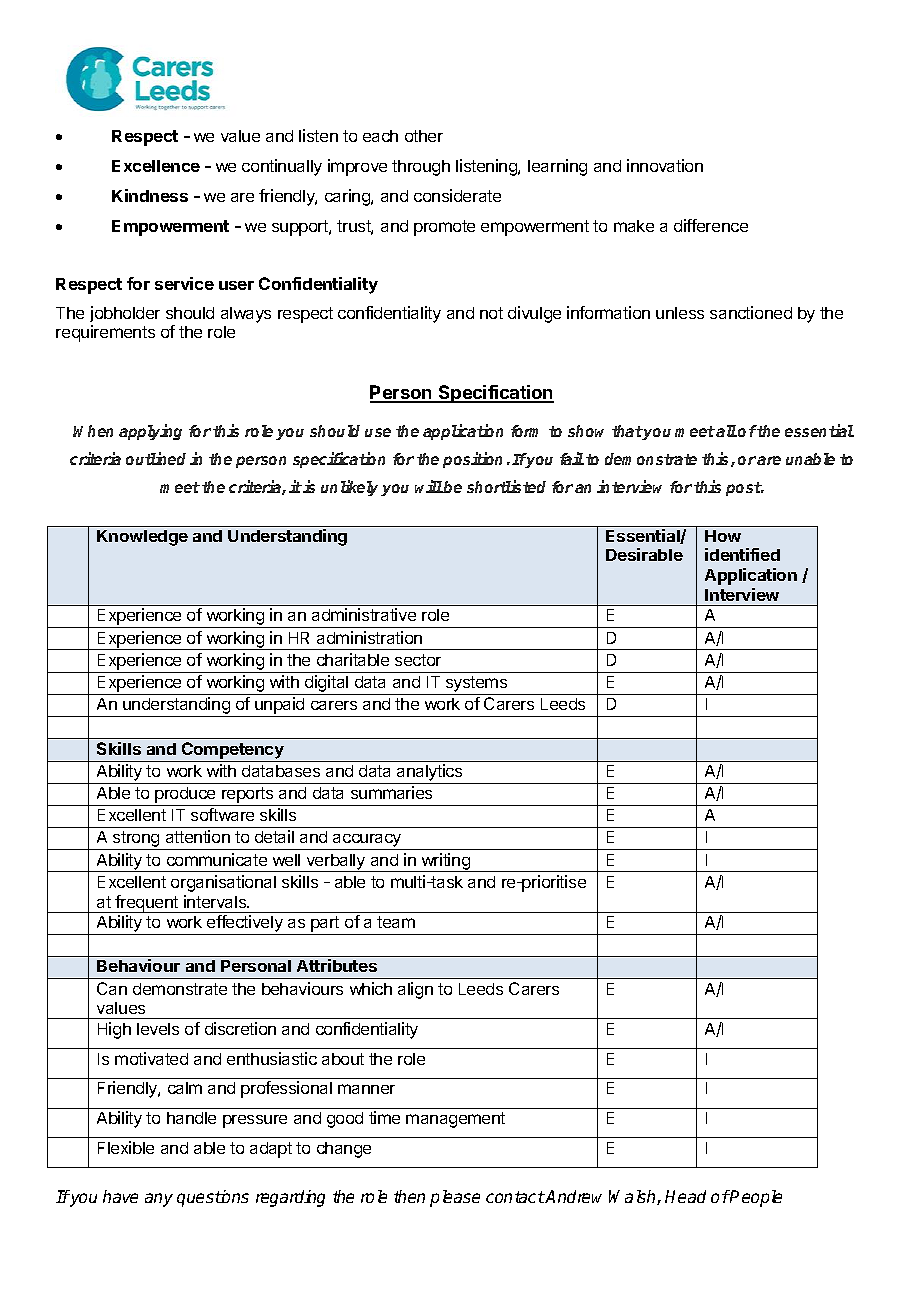 The height and width of the image is (1308, 924). I want to click on Excellence, so click(156, 166).
